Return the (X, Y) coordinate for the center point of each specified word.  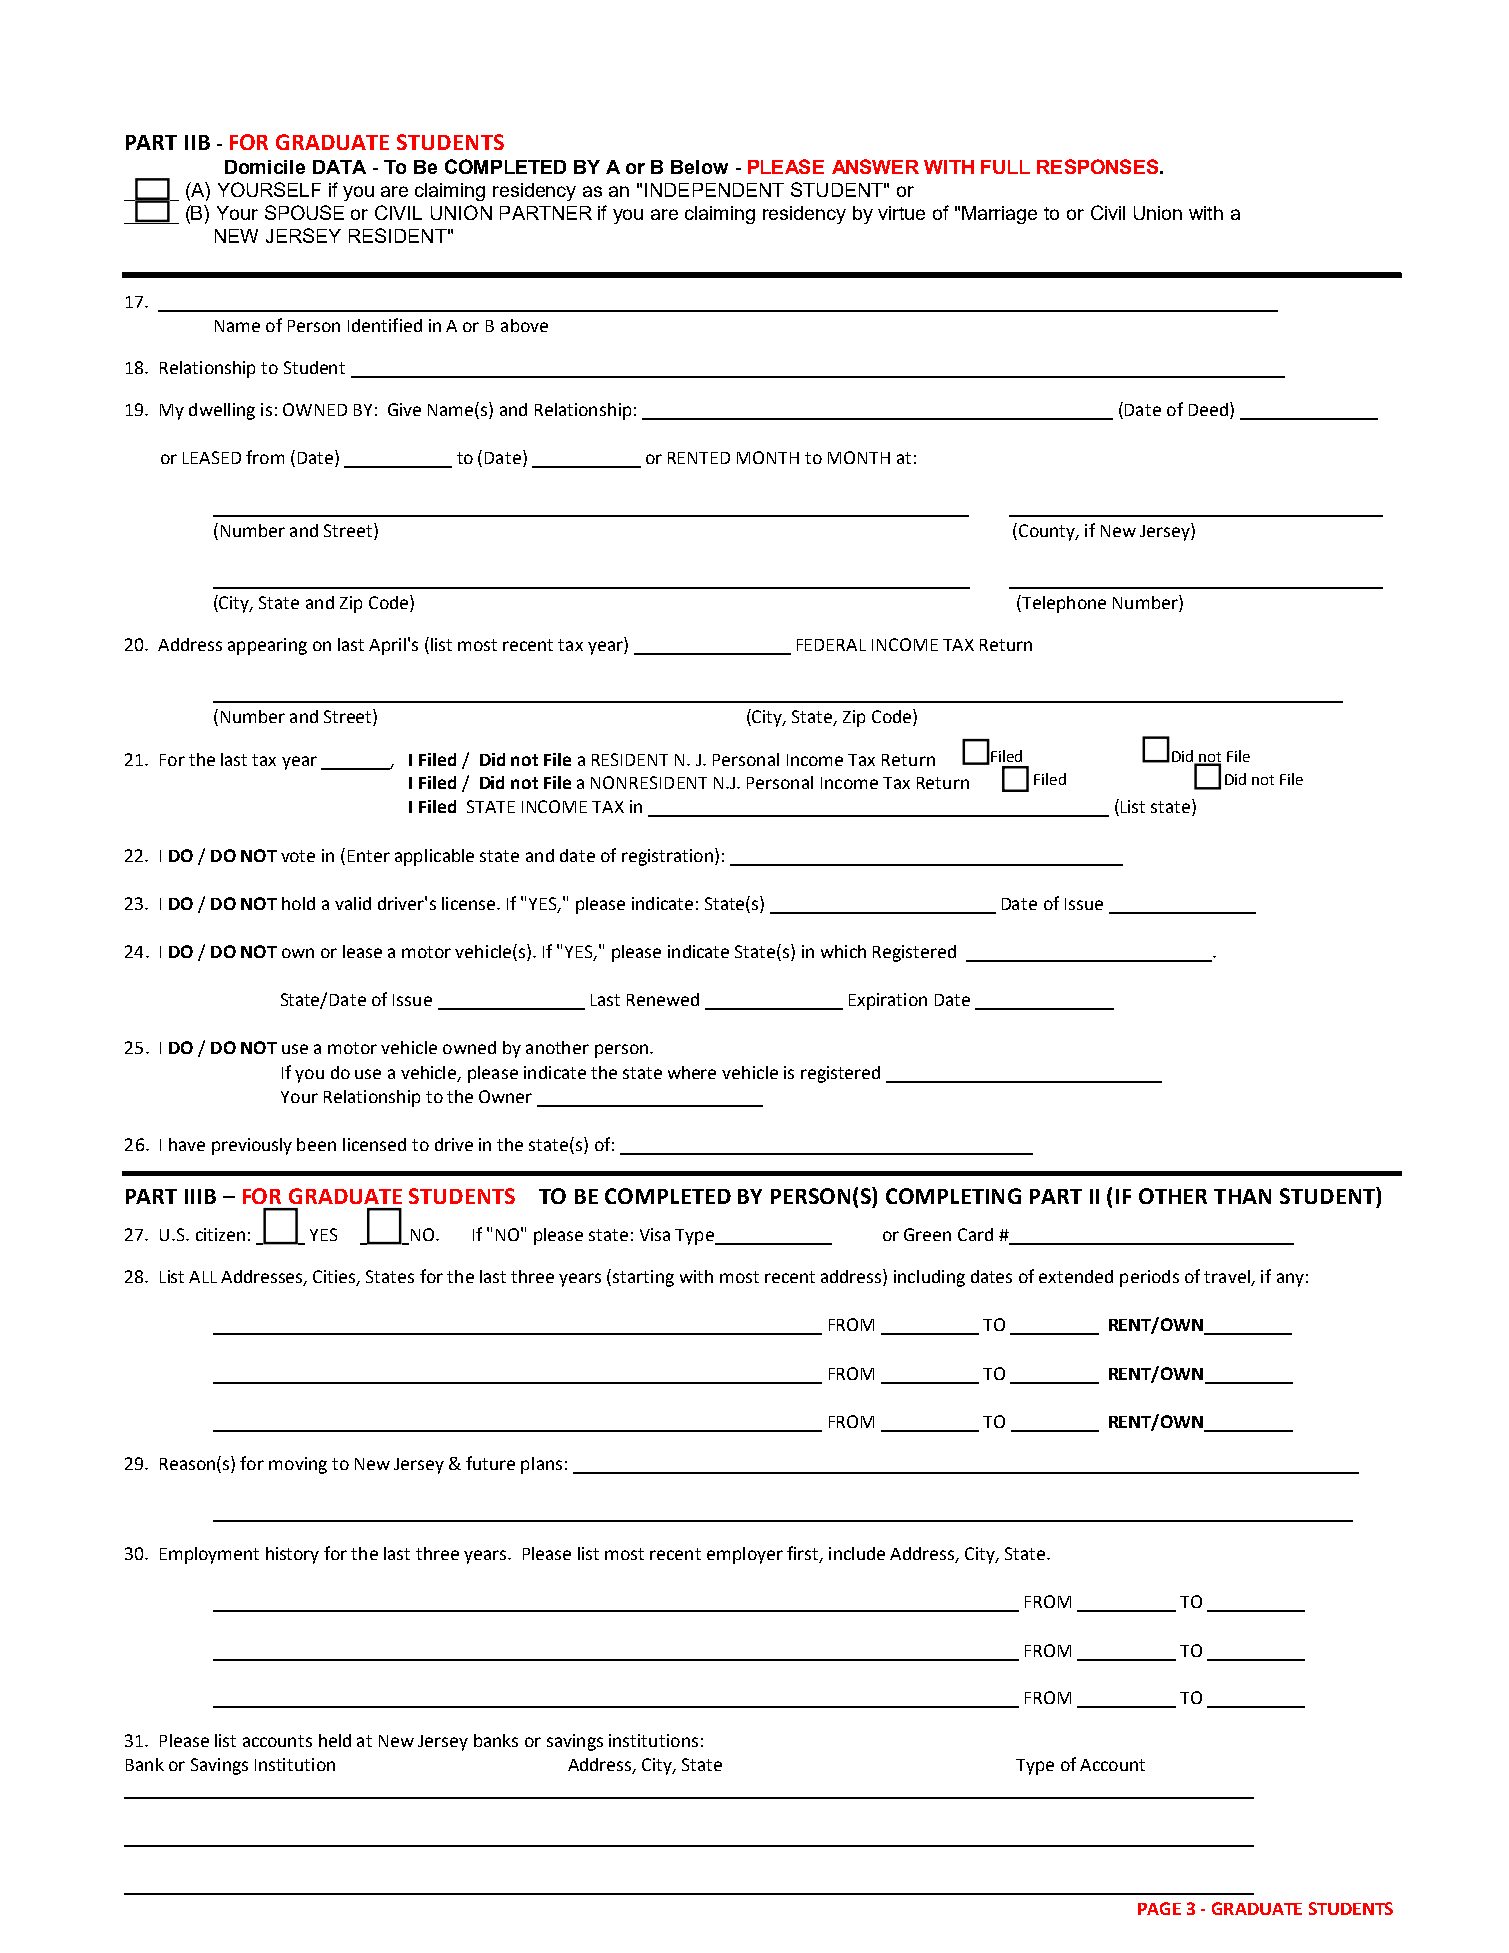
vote (298, 856)
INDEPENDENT (714, 190)
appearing (267, 646)
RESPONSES (1099, 166)
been (316, 1144)
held (335, 1740)
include (857, 1553)
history (292, 1555)
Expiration (888, 1001)
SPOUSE (304, 212)
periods (1149, 1278)
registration (667, 857)
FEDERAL (831, 645)
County (1046, 532)
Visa (655, 1234)
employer (745, 1555)
